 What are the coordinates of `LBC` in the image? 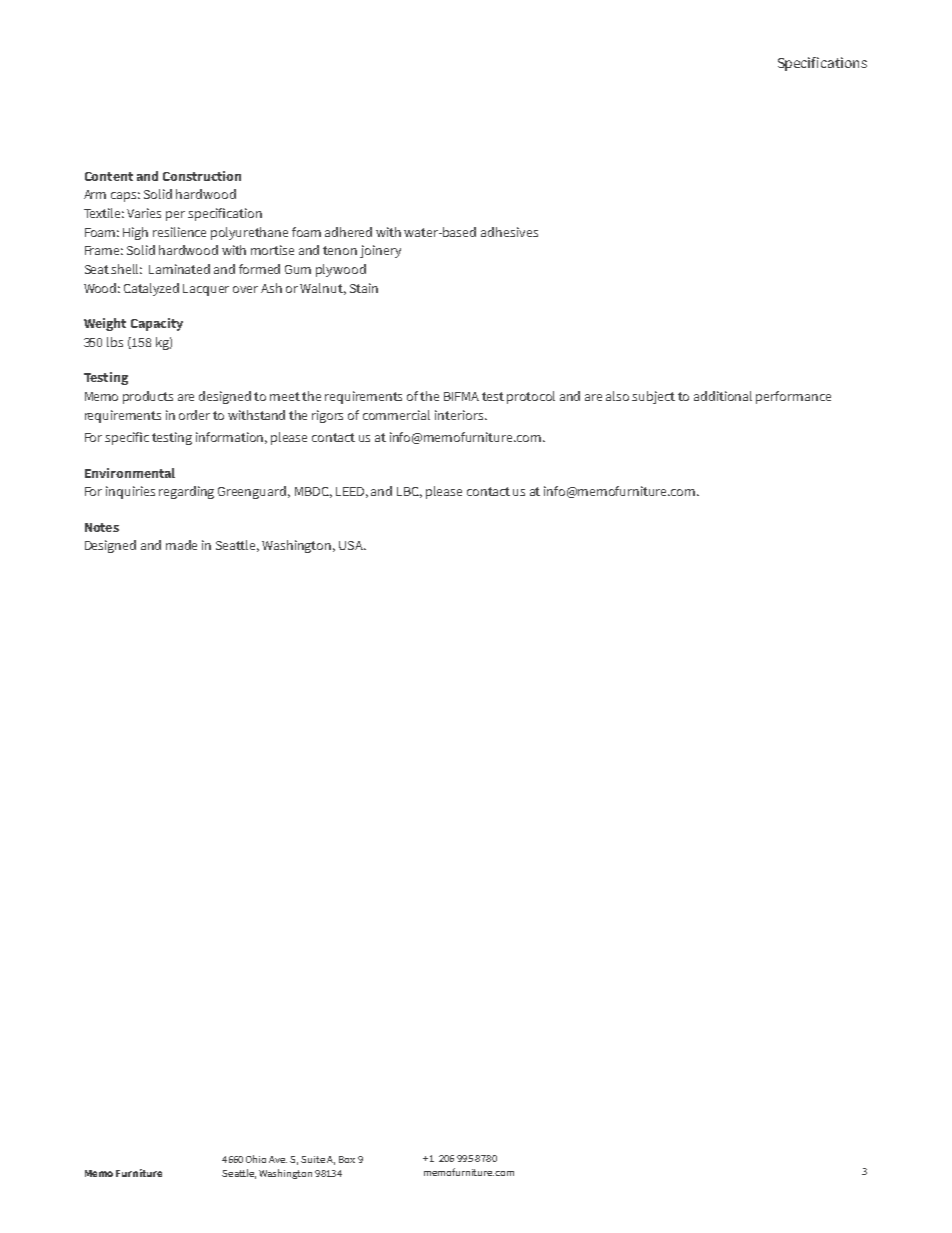 It's located at (409, 492).
